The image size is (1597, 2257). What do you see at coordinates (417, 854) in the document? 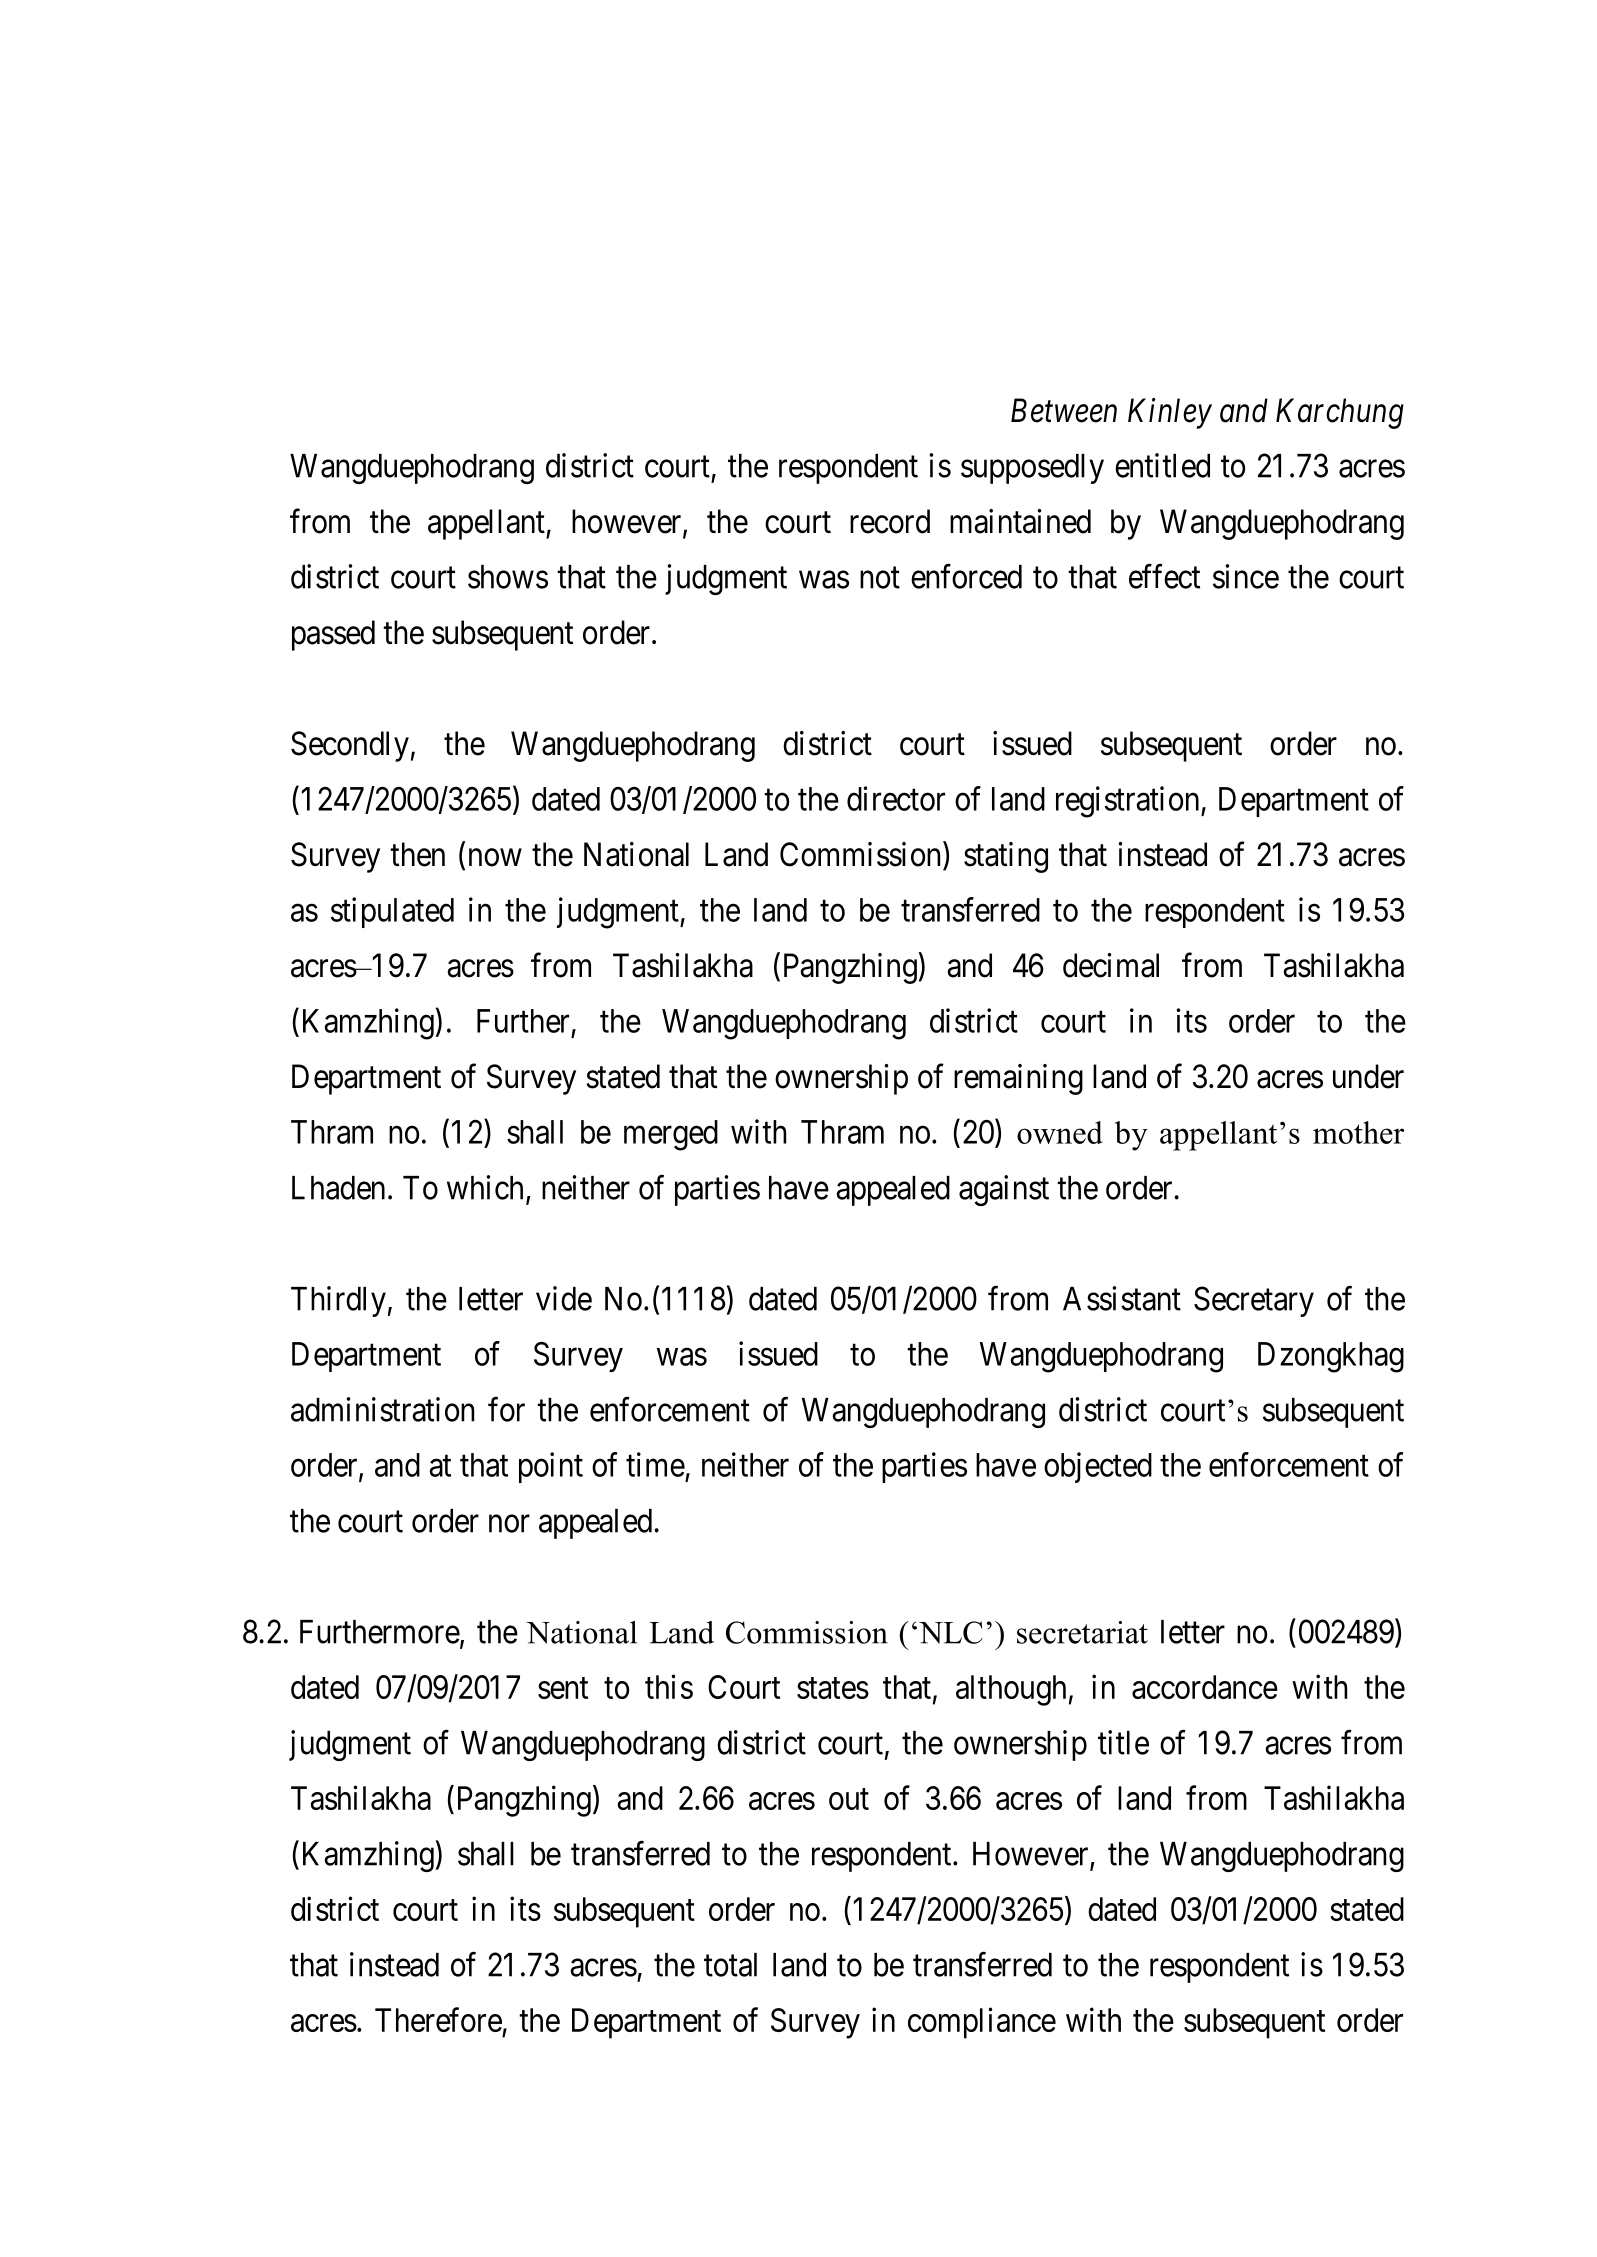
I see `then` at bounding box center [417, 854].
